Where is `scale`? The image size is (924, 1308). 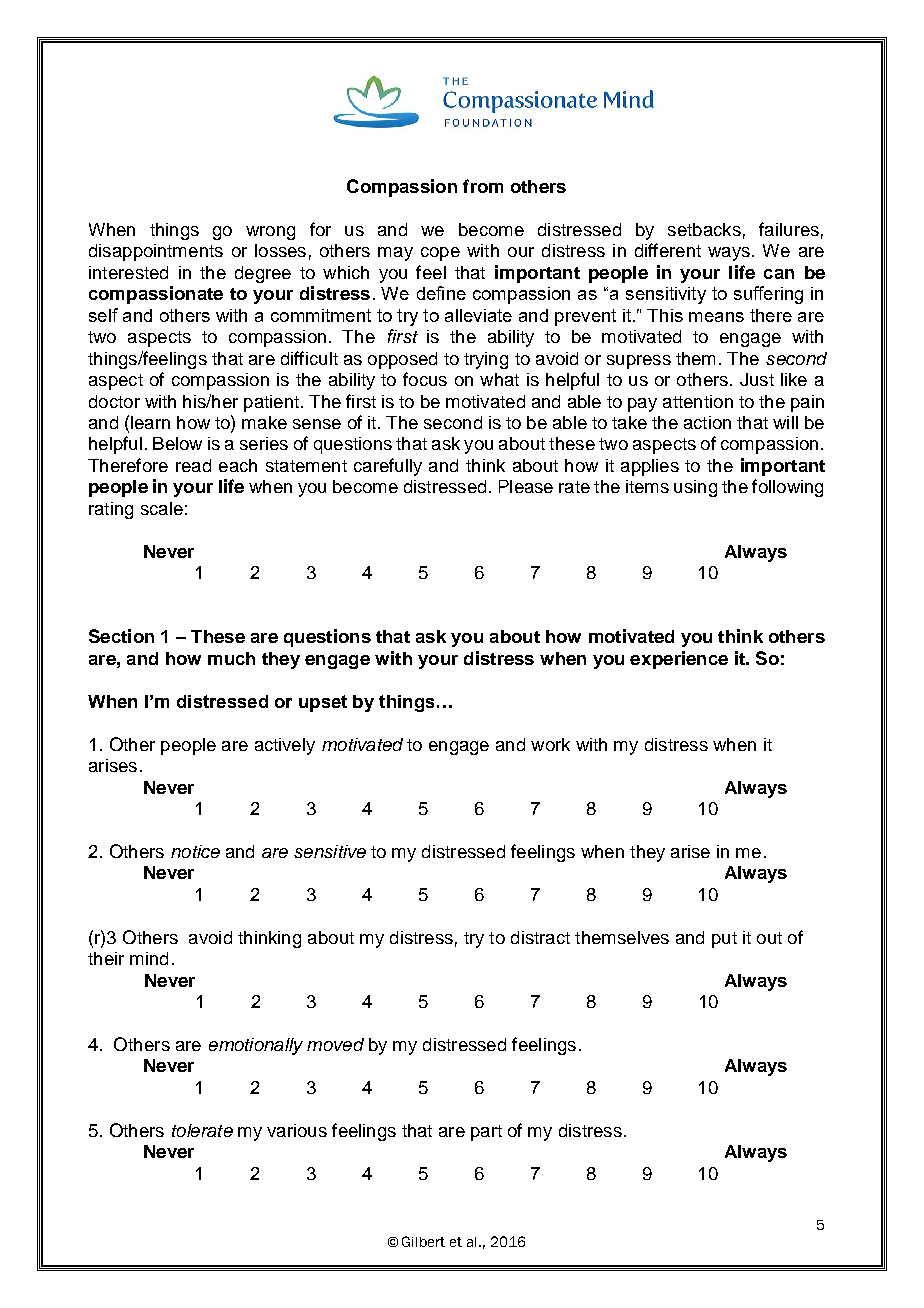
scale is located at coordinates (162, 508).
